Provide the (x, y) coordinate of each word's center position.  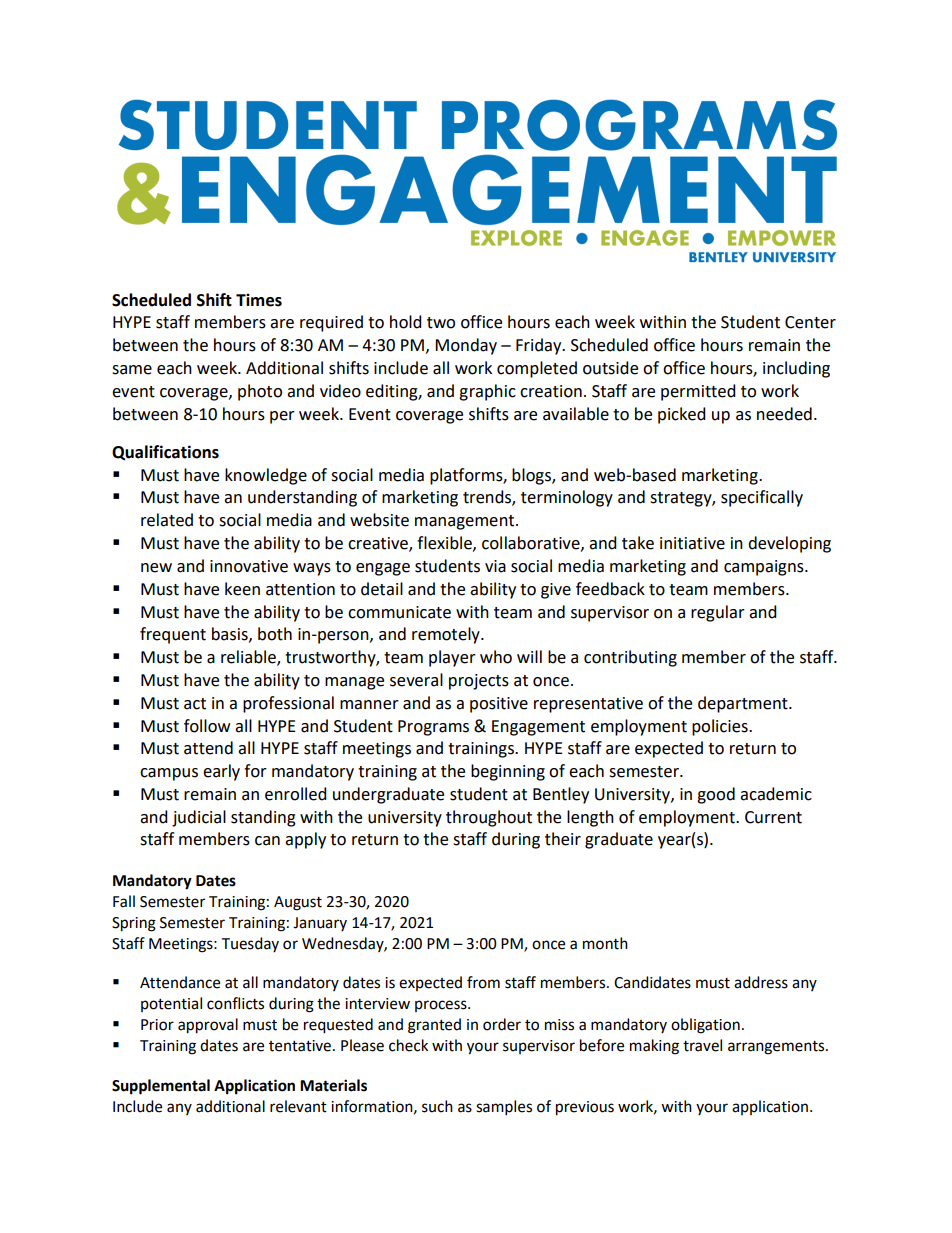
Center (810, 322)
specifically (762, 498)
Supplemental (161, 1087)
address (761, 982)
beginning (508, 772)
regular (718, 613)
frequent (173, 635)
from (483, 982)
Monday (466, 346)
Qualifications (165, 453)
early (221, 772)
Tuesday (250, 944)
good (716, 795)
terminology (567, 498)
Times (259, 300)
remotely (447, 635)
